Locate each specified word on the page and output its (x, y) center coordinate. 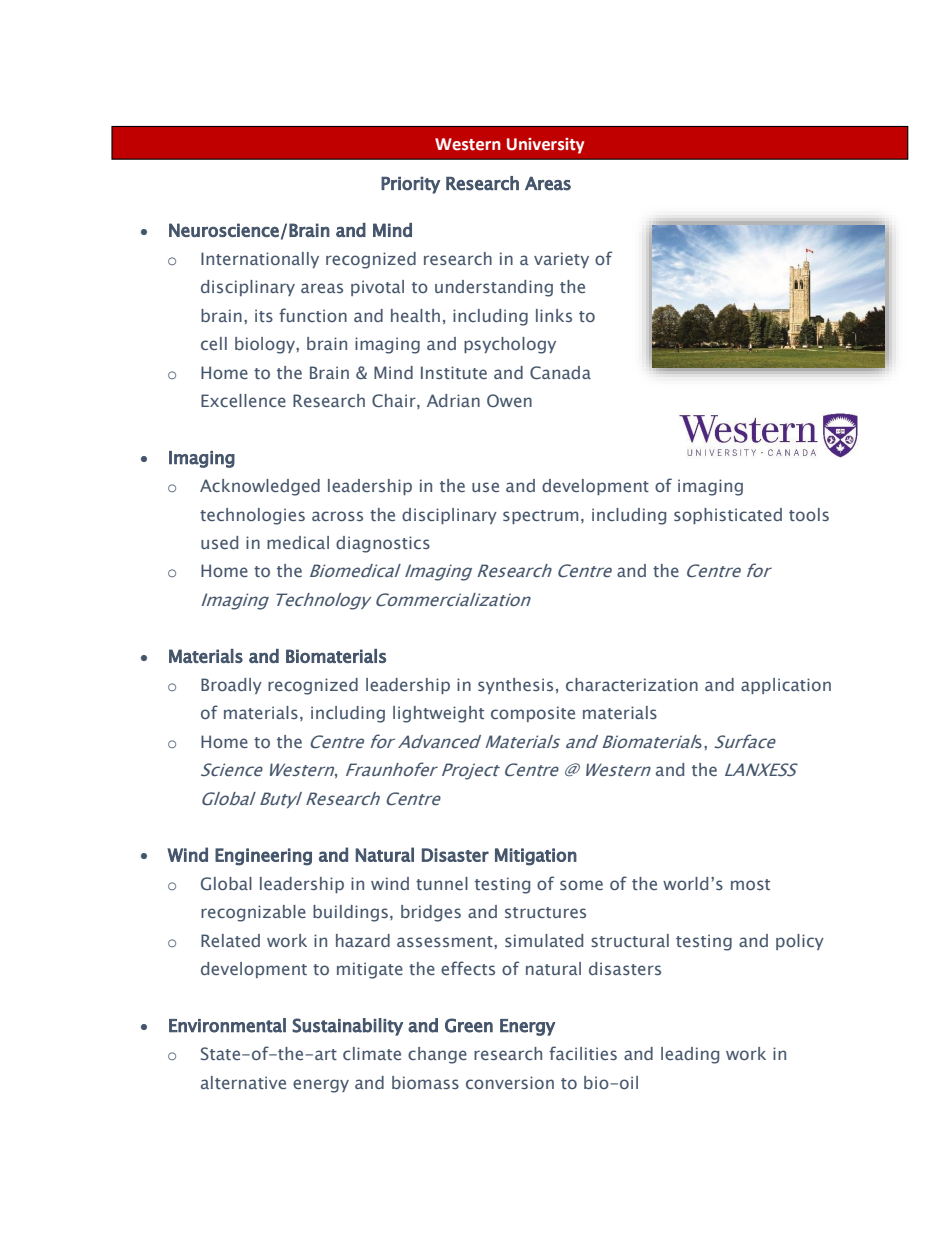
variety (561, 260)
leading (690, 1055)
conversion (510, 1082)
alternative (243, 1082)
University (545, 146)
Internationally (260, 260)
